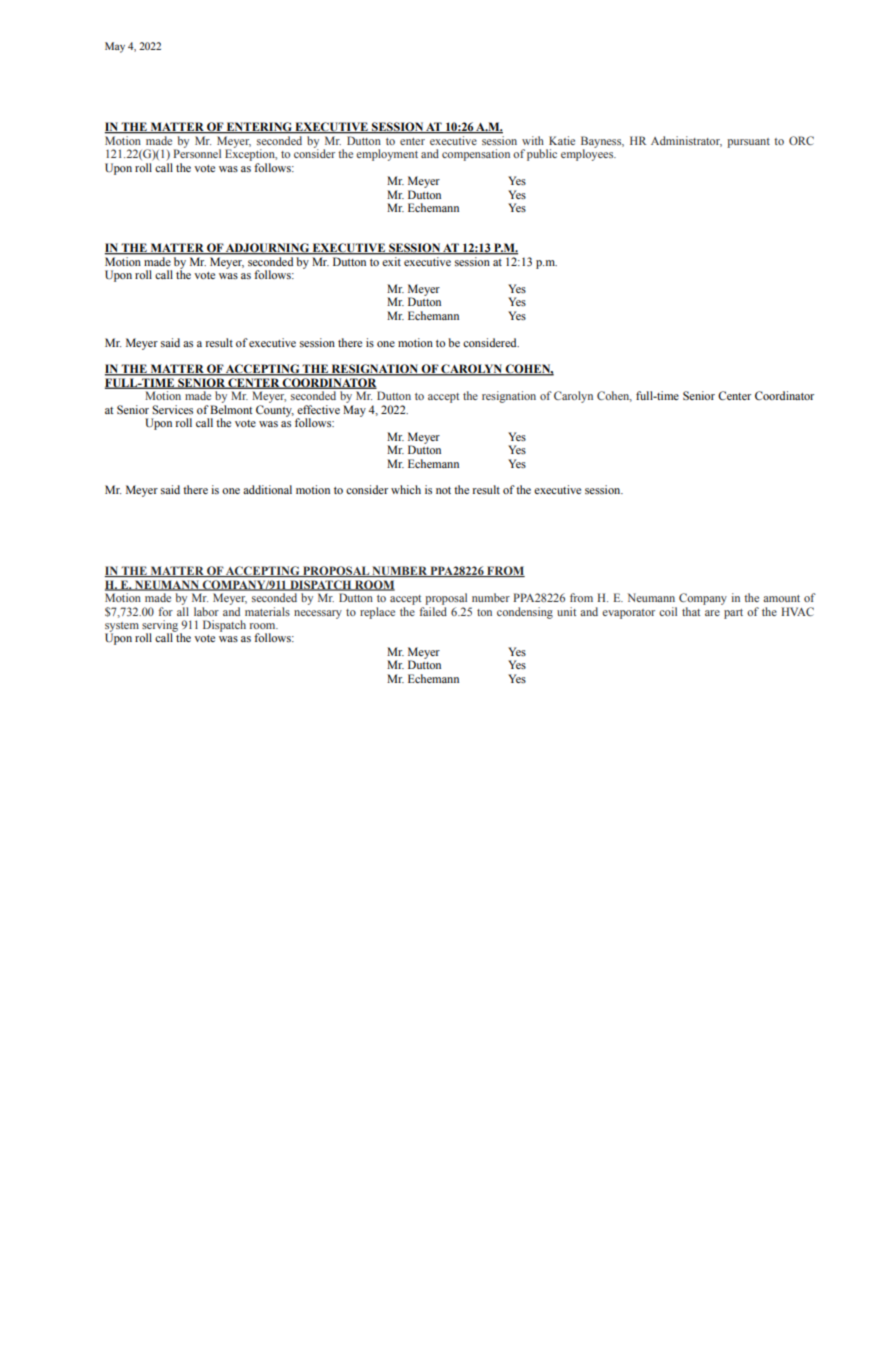 Image resolution: width=887 pixels, height=1372 pixels. I want to click on failed, so click(433, 611).
